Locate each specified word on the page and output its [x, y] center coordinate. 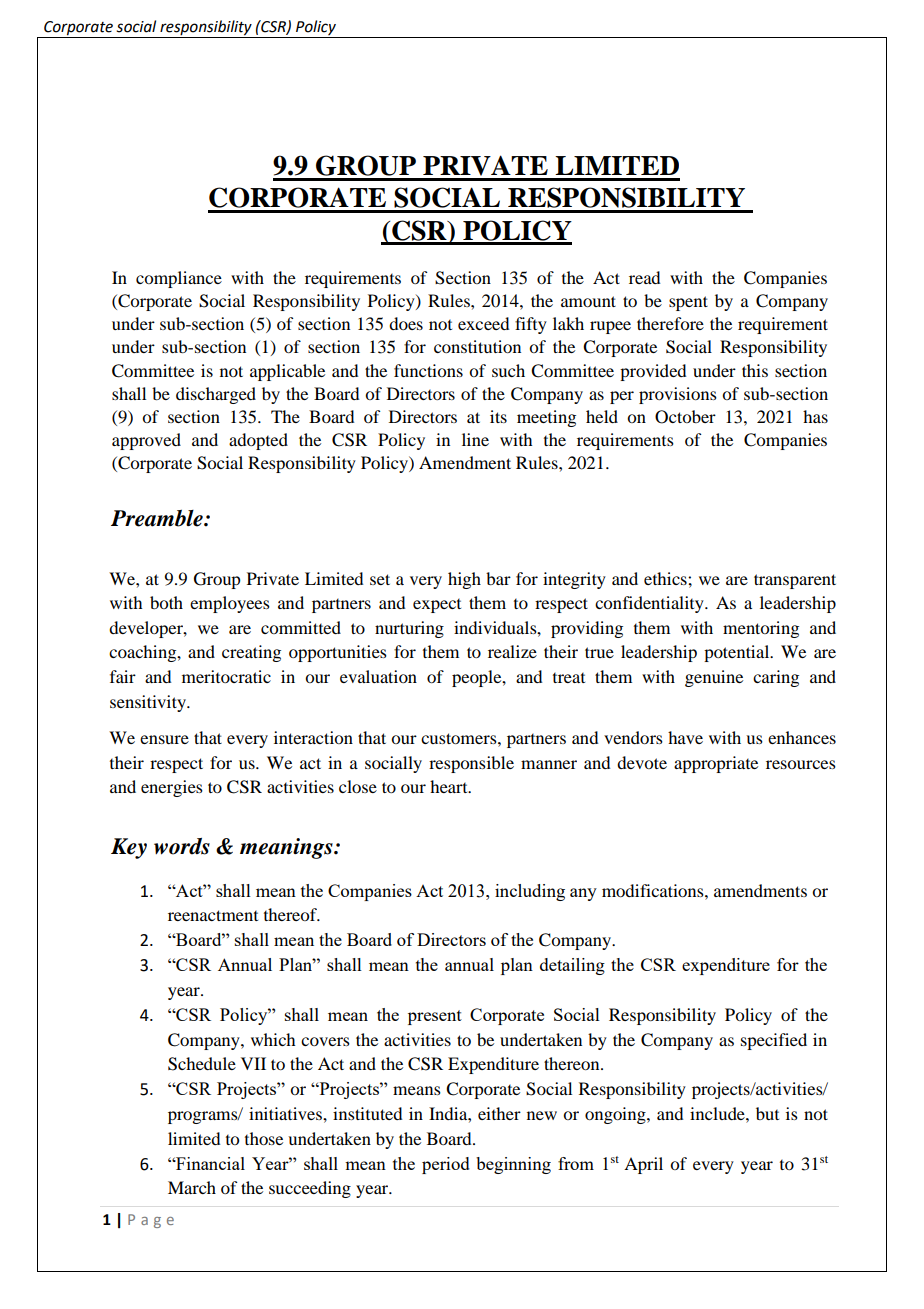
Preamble [158, 518]
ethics [666, 578]
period [446, 1165]
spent [688, 303]
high [464, 580]
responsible [471, 764]
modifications [654, 890]
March [192, 1187]
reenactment [213, 915]
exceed [483, 323]
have [685, 737]
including [530, 892]
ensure [164, 739]
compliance [179, 279]
